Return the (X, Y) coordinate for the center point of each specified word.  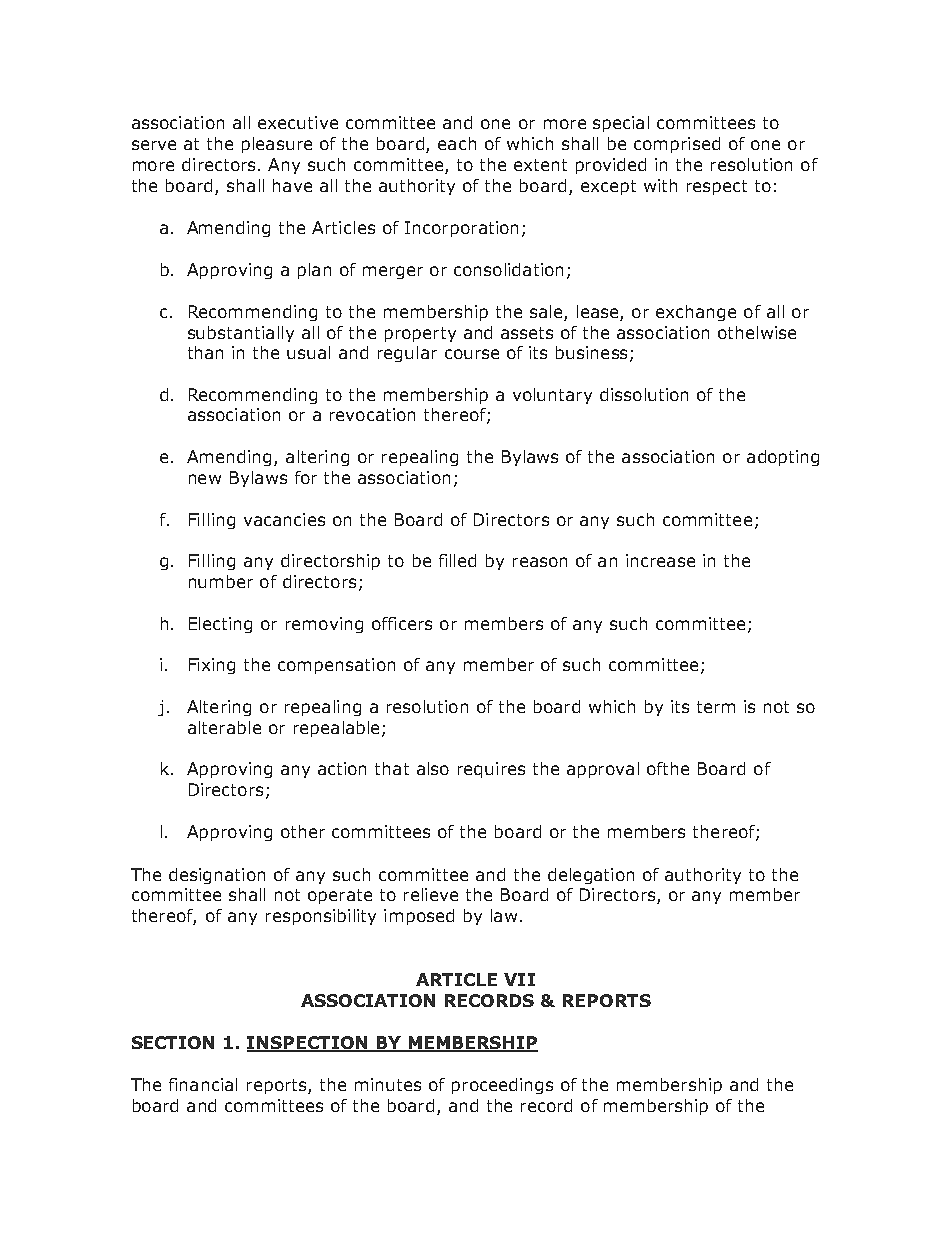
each (457, 143)
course (472, 354)
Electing (220, 625)
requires (491, 770)
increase (660, 560)
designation (217, 876)
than (205, 352)
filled (457, 560)
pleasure (277, 145)
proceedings (502, 1086)
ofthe (668, 768)
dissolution (644, 394)
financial (203, 1084)
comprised (677, 145)
